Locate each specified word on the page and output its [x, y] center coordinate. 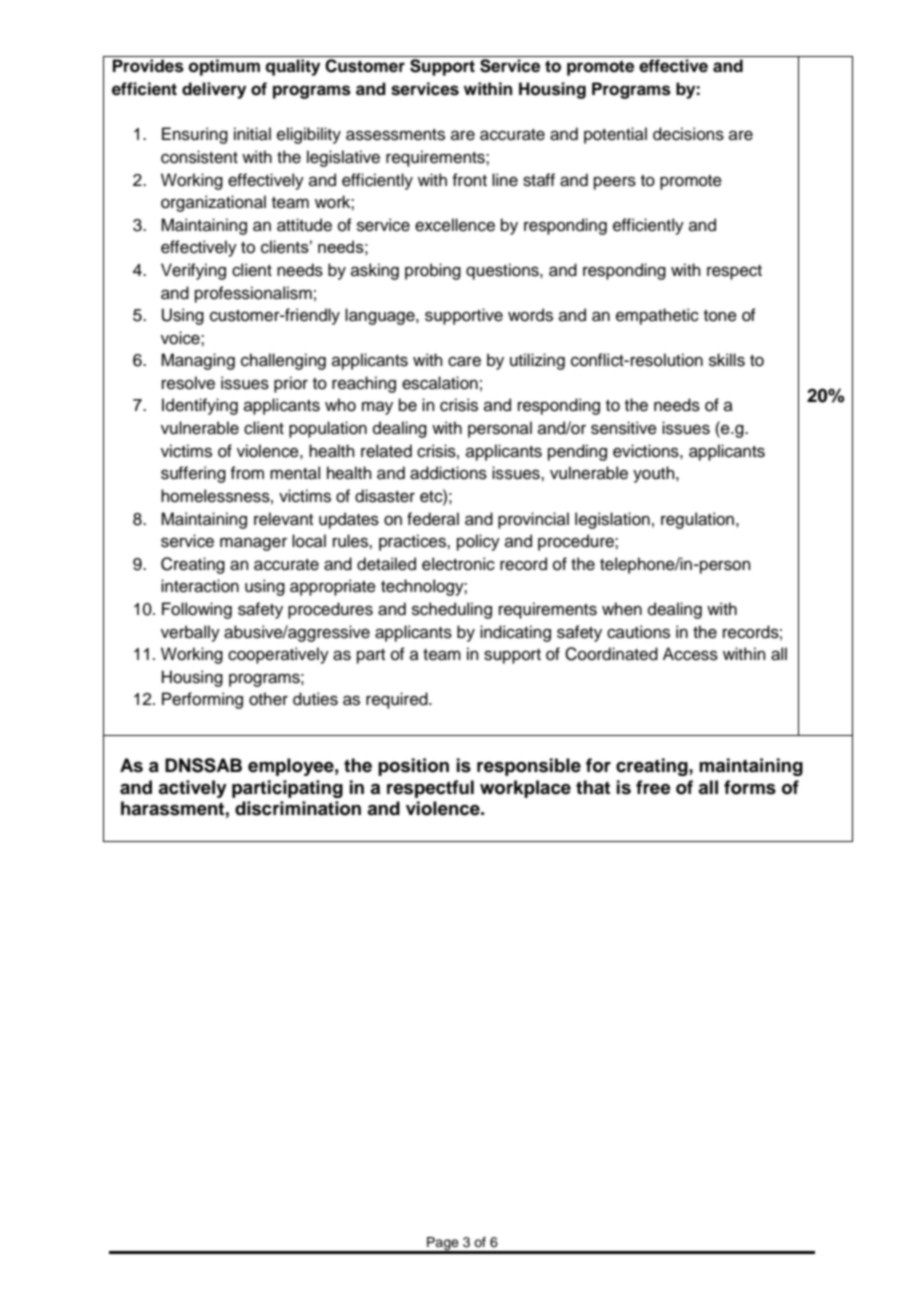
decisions [688, 134]
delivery [214, 90]
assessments [395, 135]
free [653, 787]
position [413, 767]
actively [192, 789]
